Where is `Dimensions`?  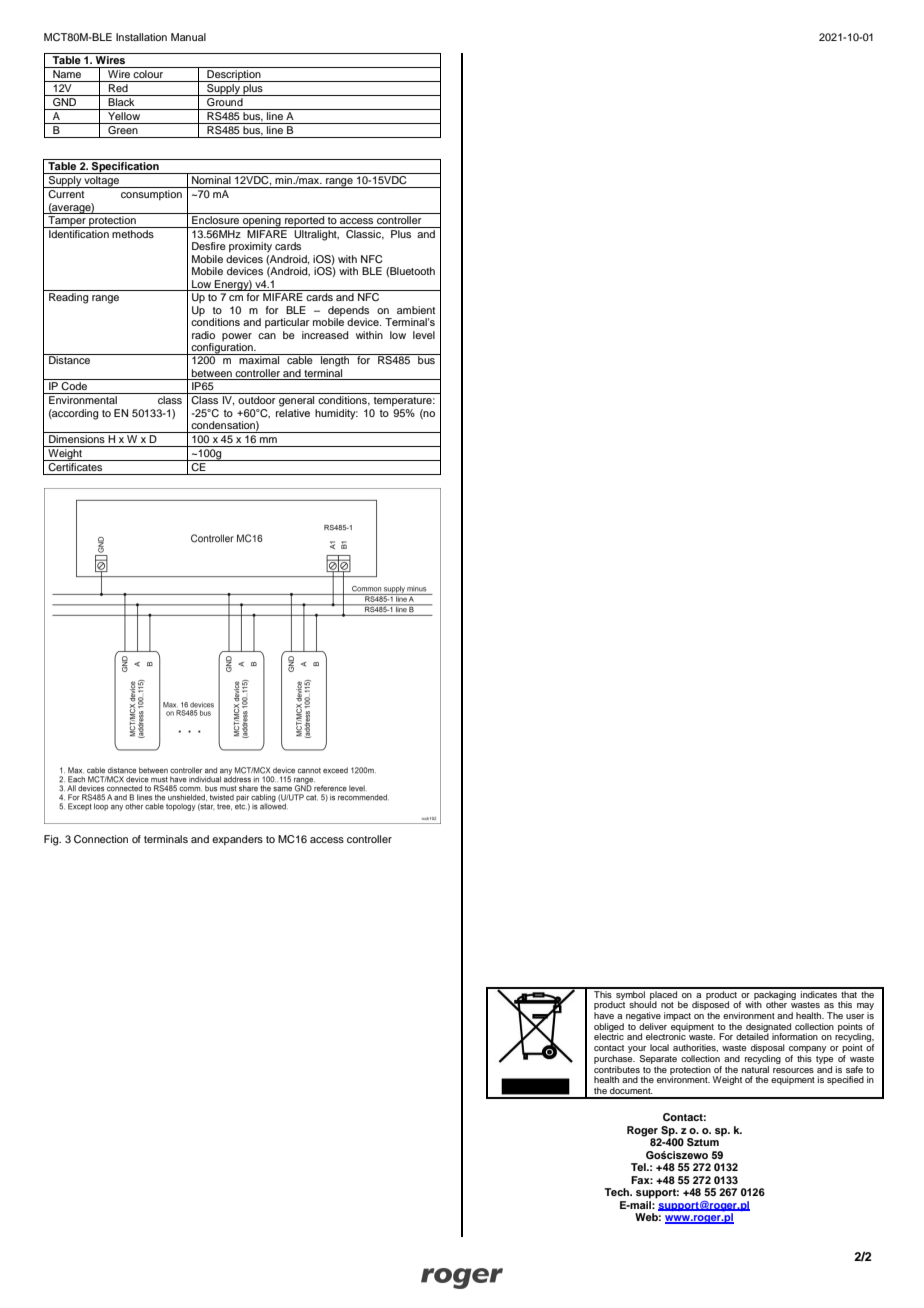 Dimensions is located at coordinates (77, 437).
